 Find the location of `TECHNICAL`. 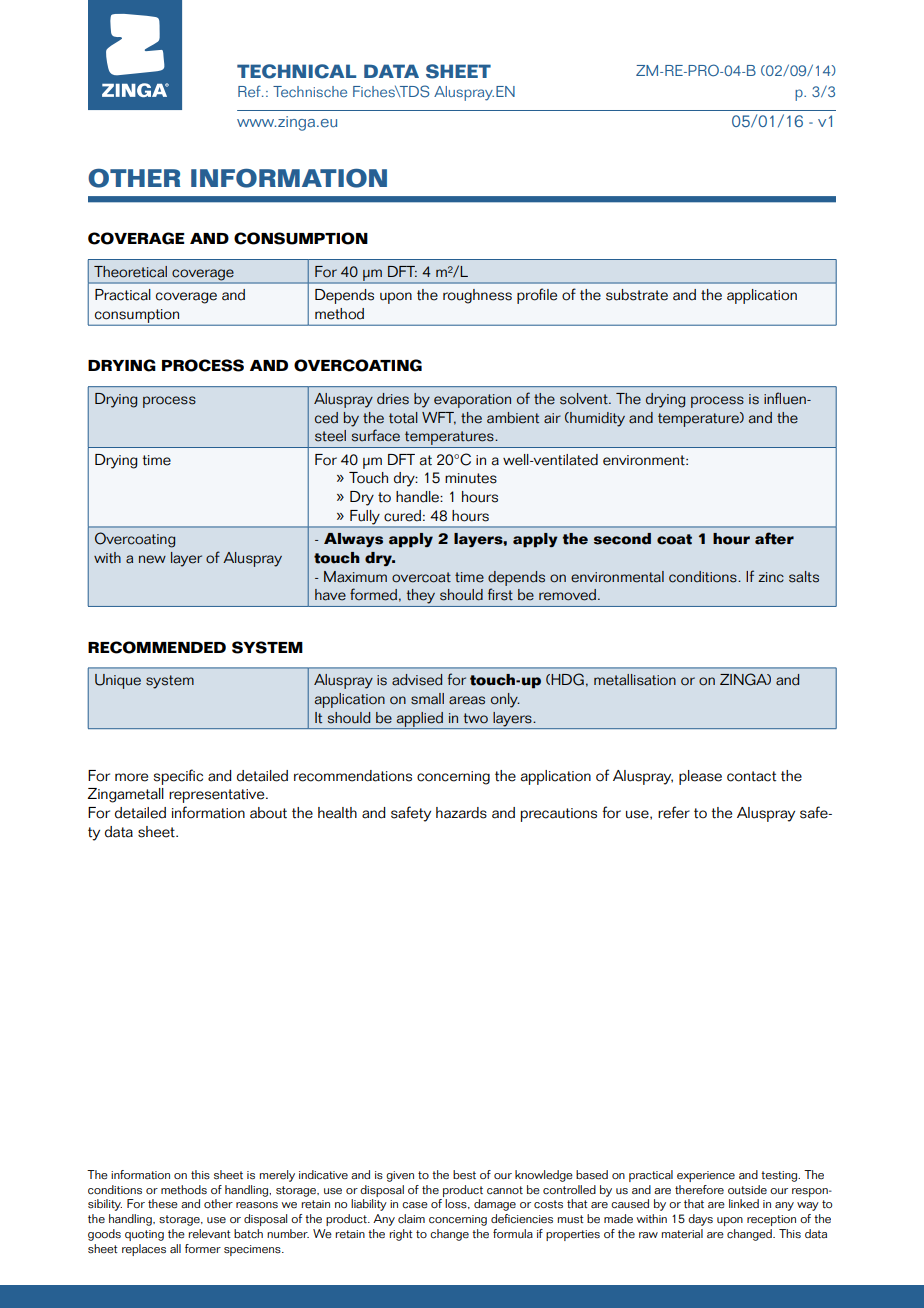

TECHNICAL is located at coordinates (296, 71).
